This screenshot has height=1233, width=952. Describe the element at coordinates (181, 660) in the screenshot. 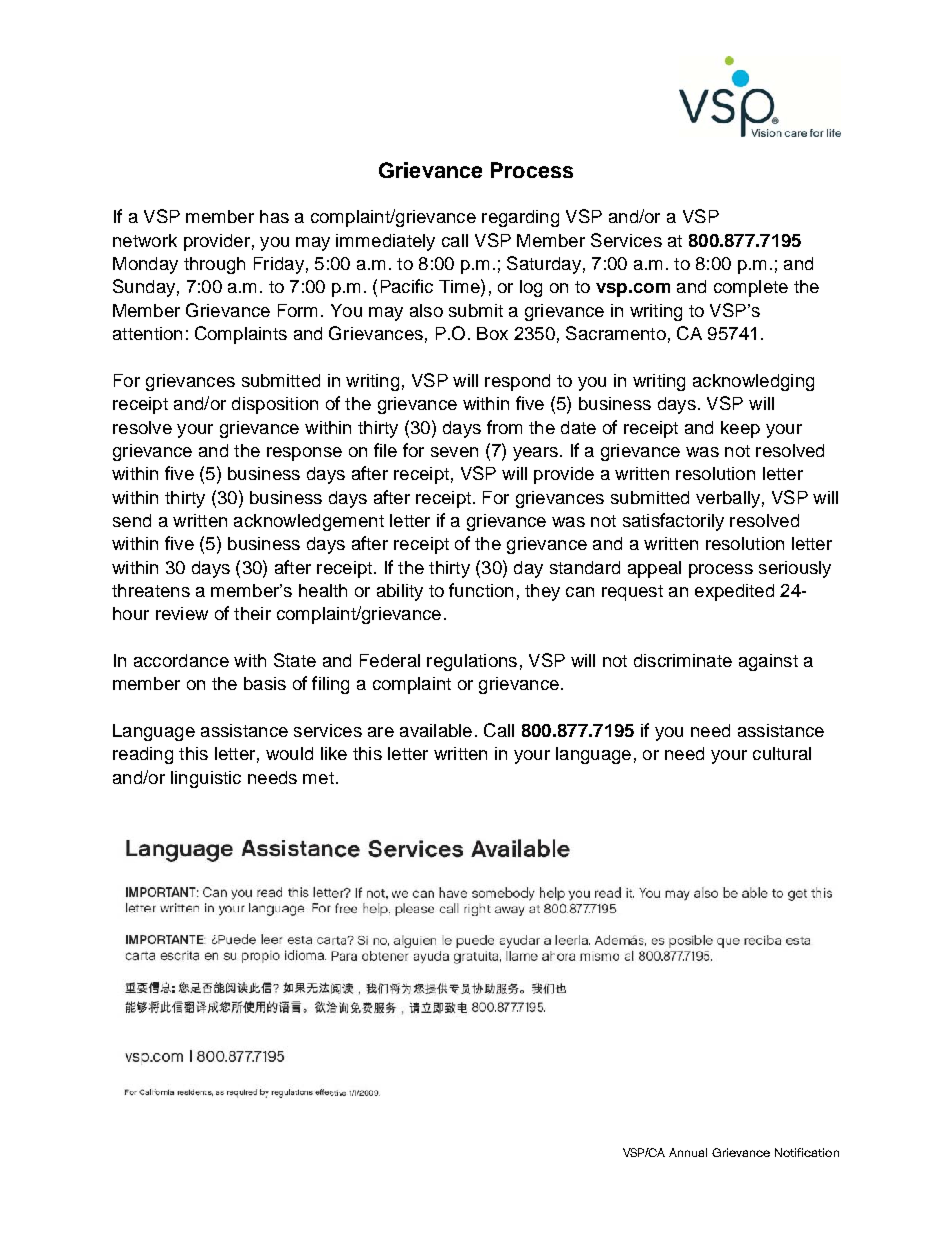

I see `accordance` at that location.
